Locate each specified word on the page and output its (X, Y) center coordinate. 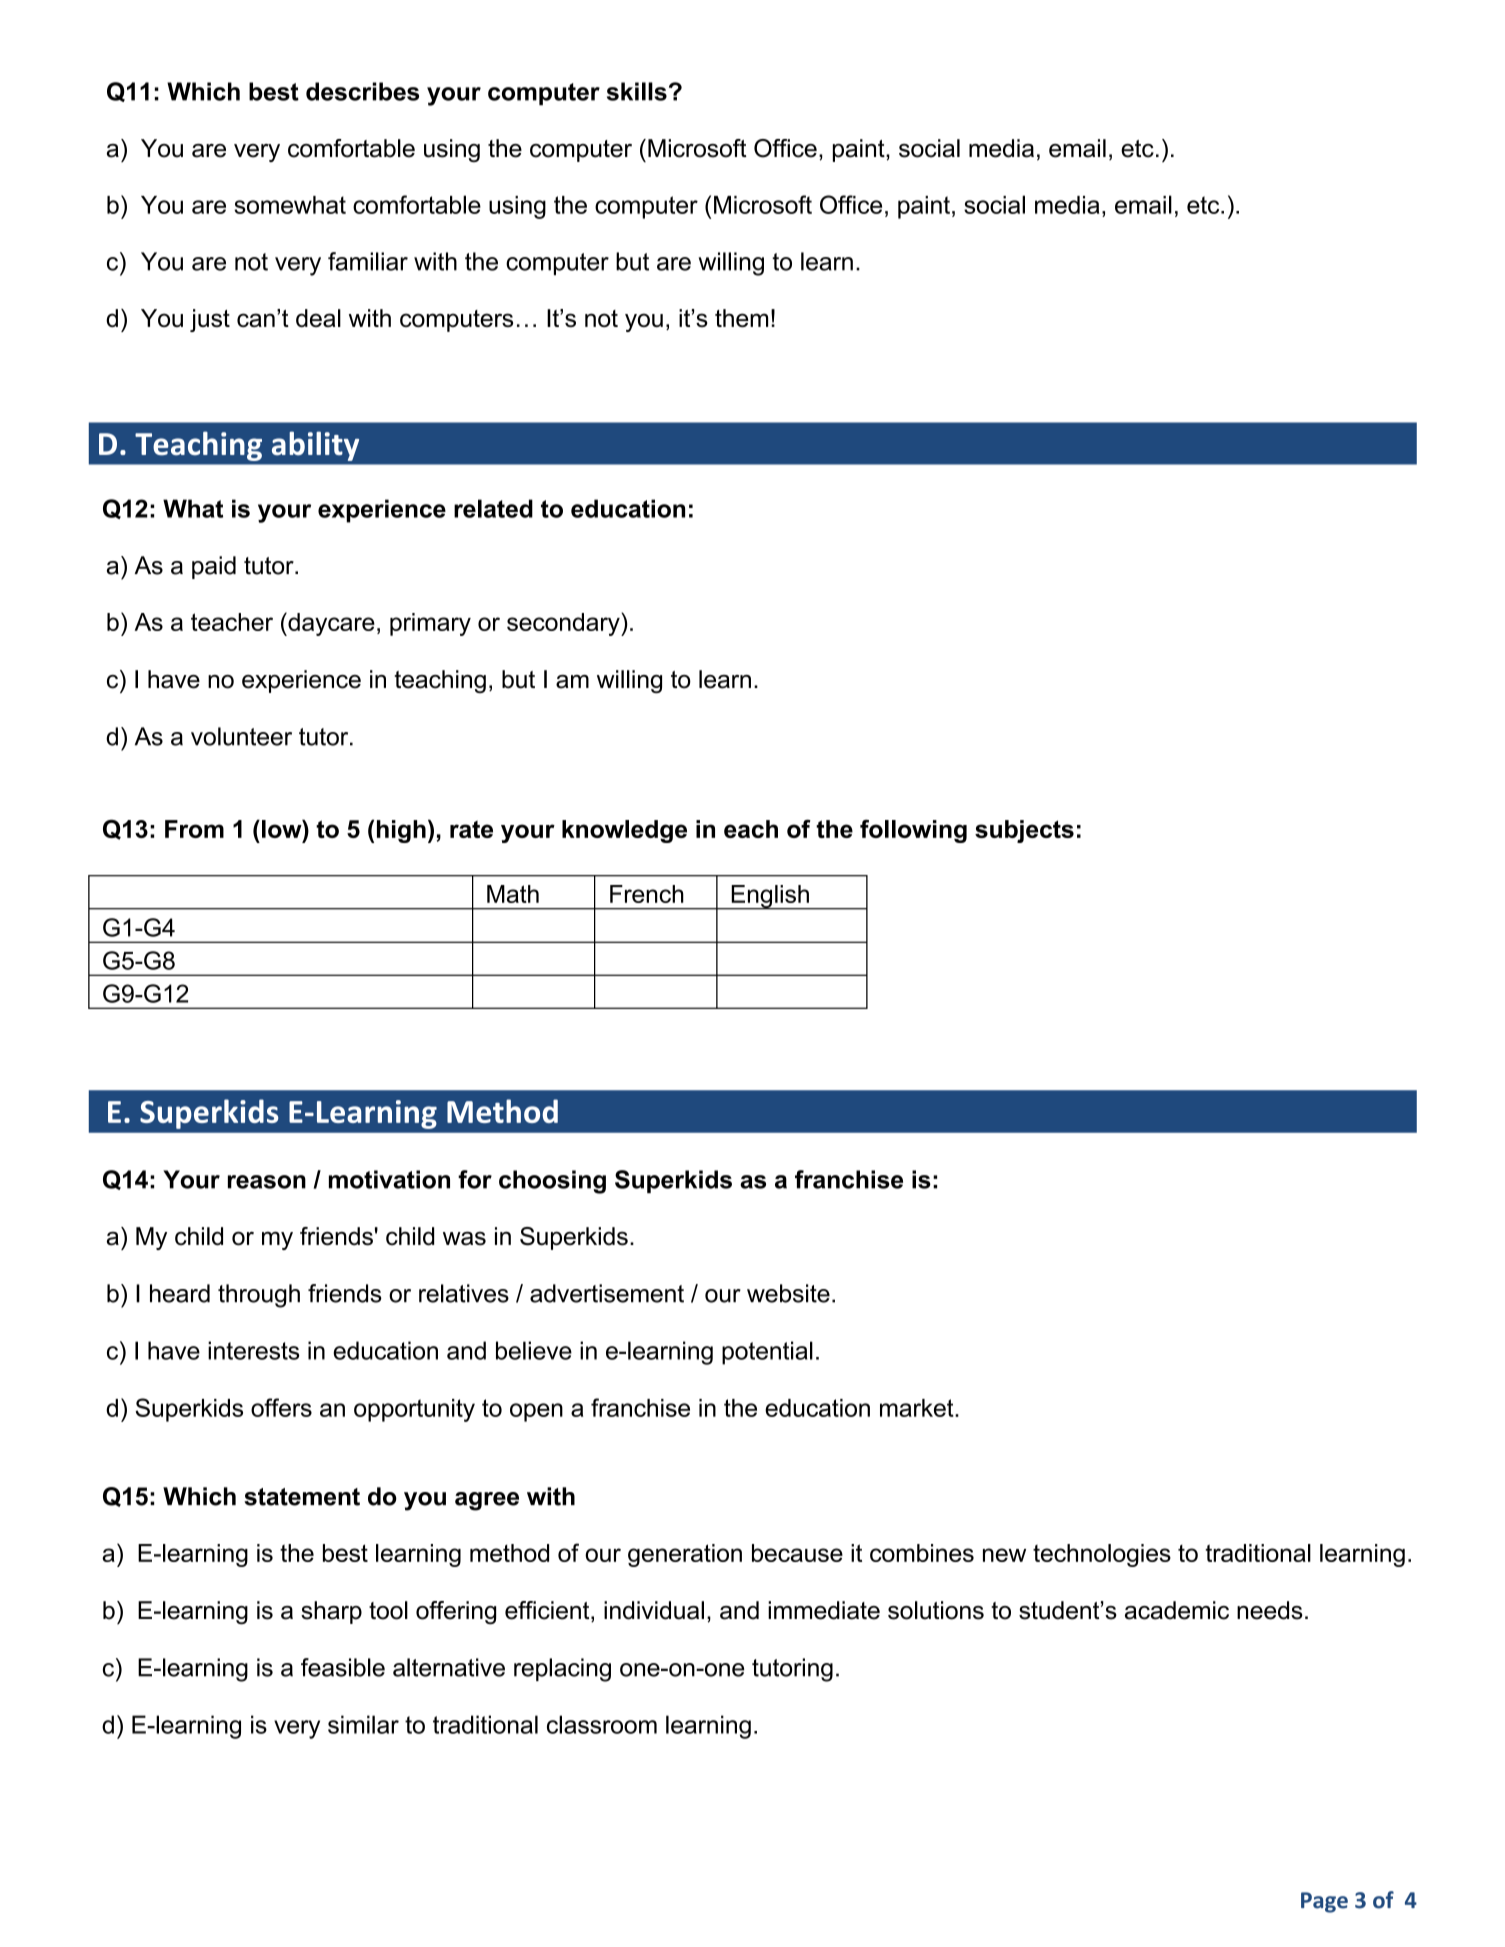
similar (363, 1724)
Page (1324, 1902)
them (741, 318)
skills (637, 91)
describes (362, 91)
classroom (602, 1724)
